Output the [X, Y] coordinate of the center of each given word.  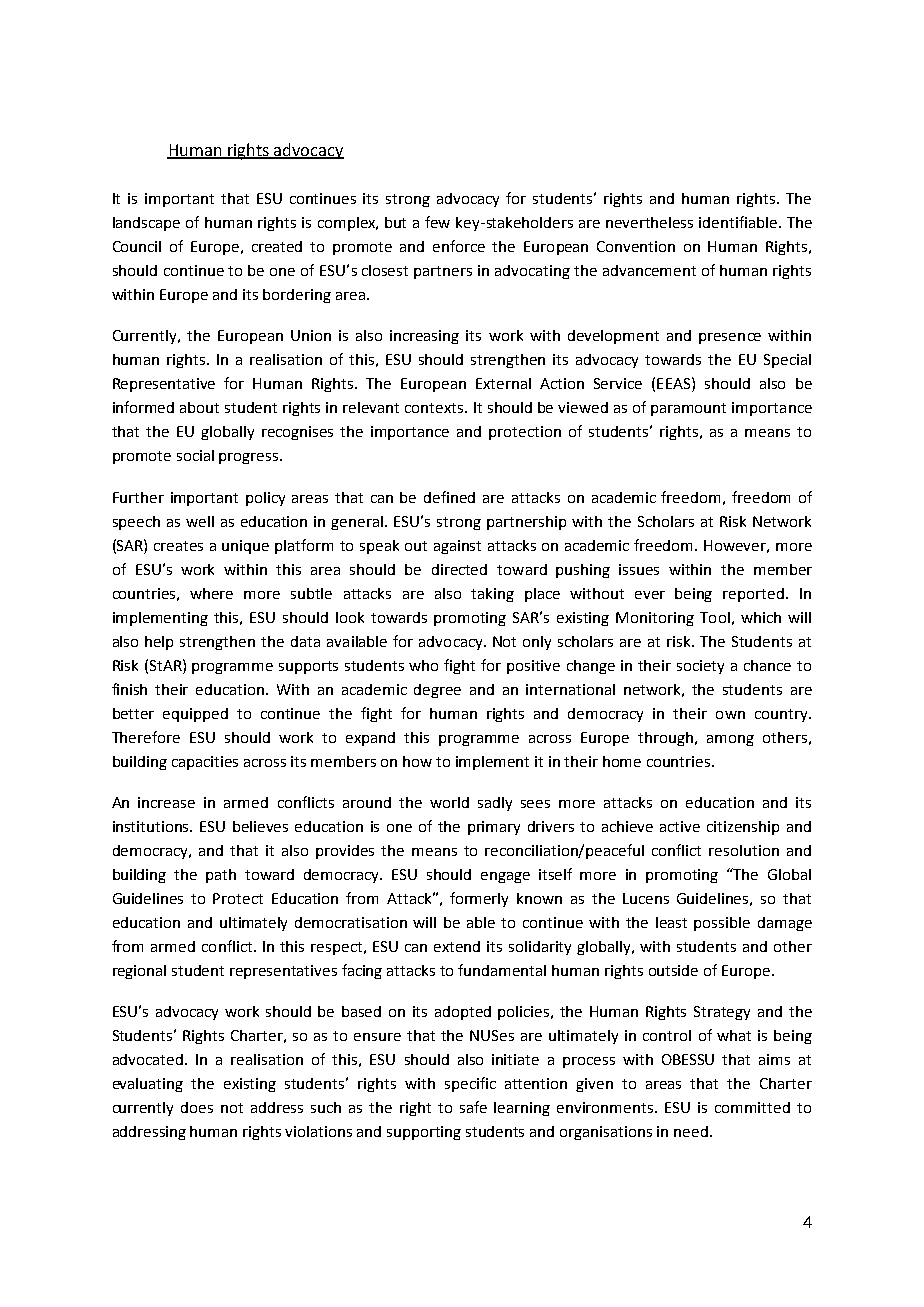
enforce [459, 246]
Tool [715, 617]
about [199, 407]
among [730, 740]
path [221, 876]
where [211, 593]
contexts [435, 408]
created [277, 246]
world [449, 802]
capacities [205, 763]
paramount [688, 409]
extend [457, 946]
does [197, 1107]
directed [459, 569]
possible [722, 924]
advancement [649, 270]
